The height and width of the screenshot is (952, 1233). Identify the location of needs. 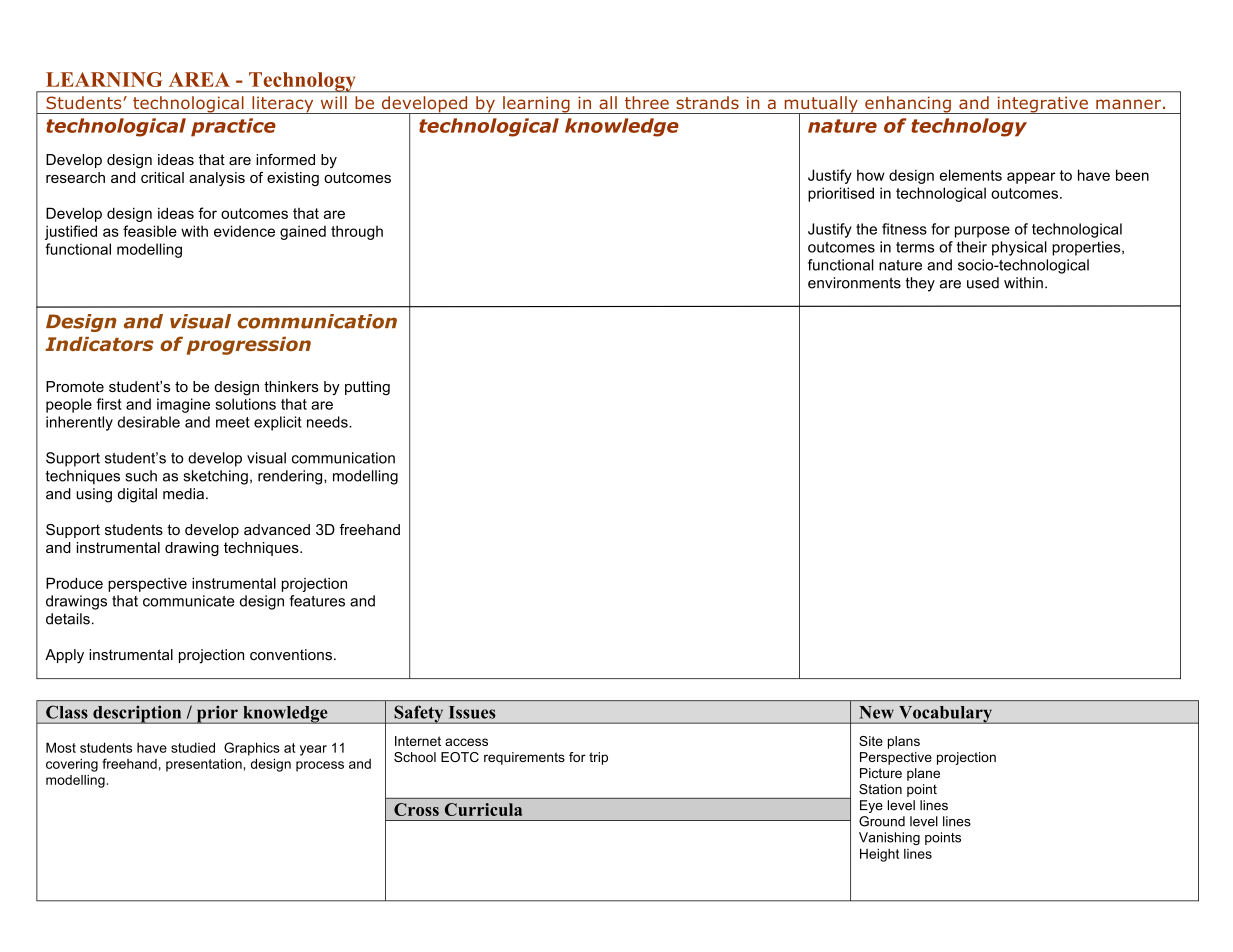
(328, 422).
